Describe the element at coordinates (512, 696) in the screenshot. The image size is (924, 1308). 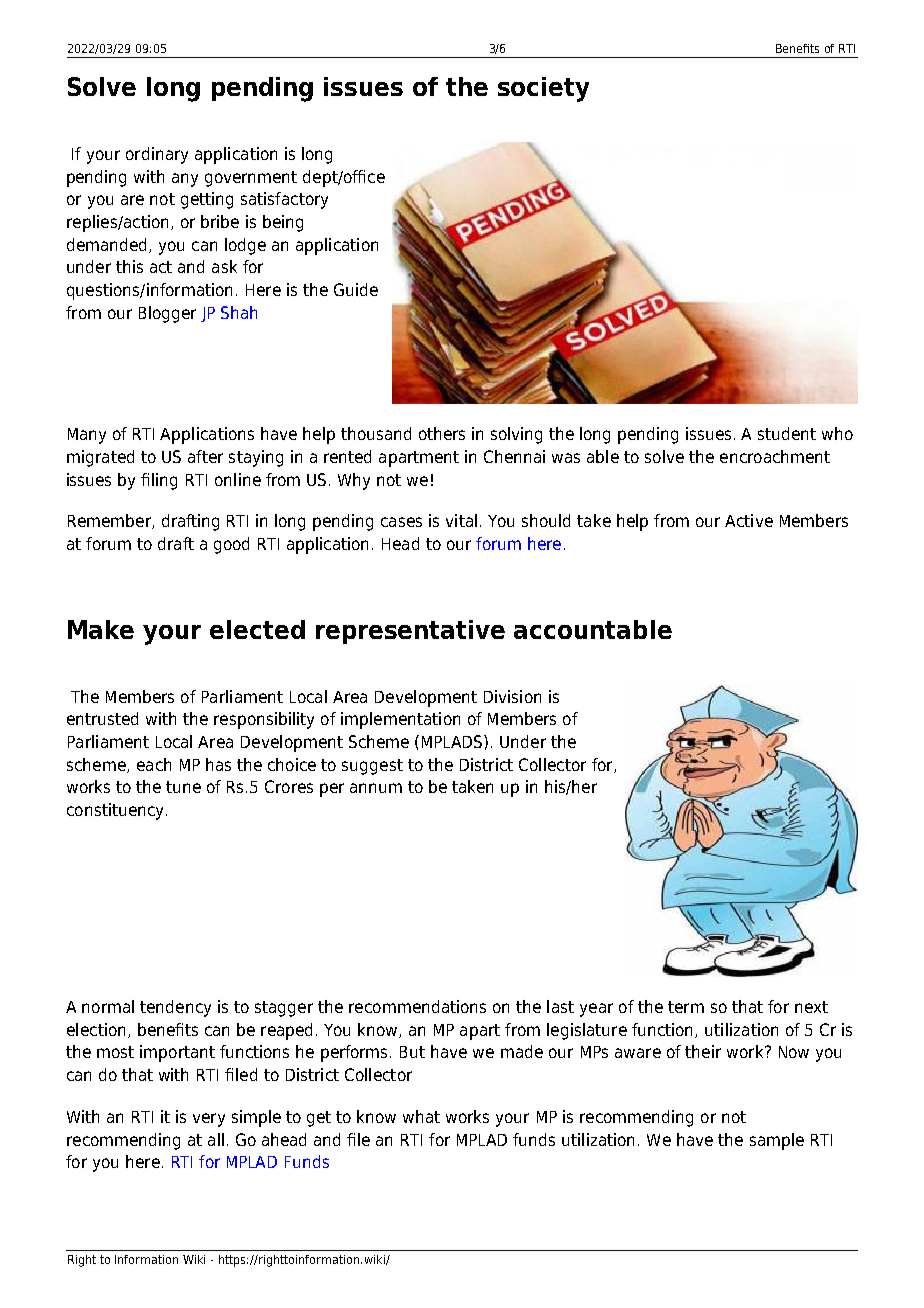
I see `Division` at that location.
